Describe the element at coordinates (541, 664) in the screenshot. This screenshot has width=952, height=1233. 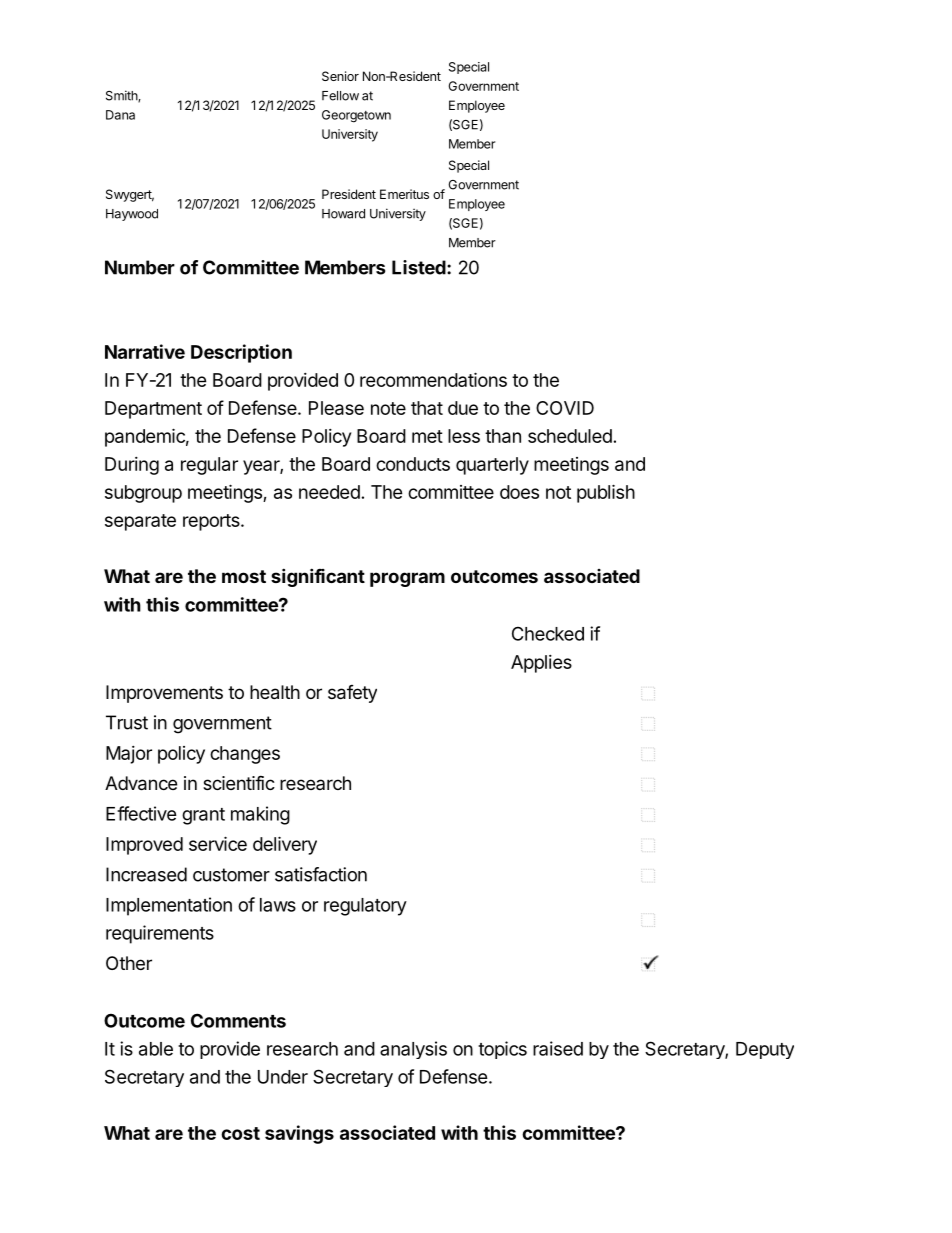
I see `Applies` at that location.
